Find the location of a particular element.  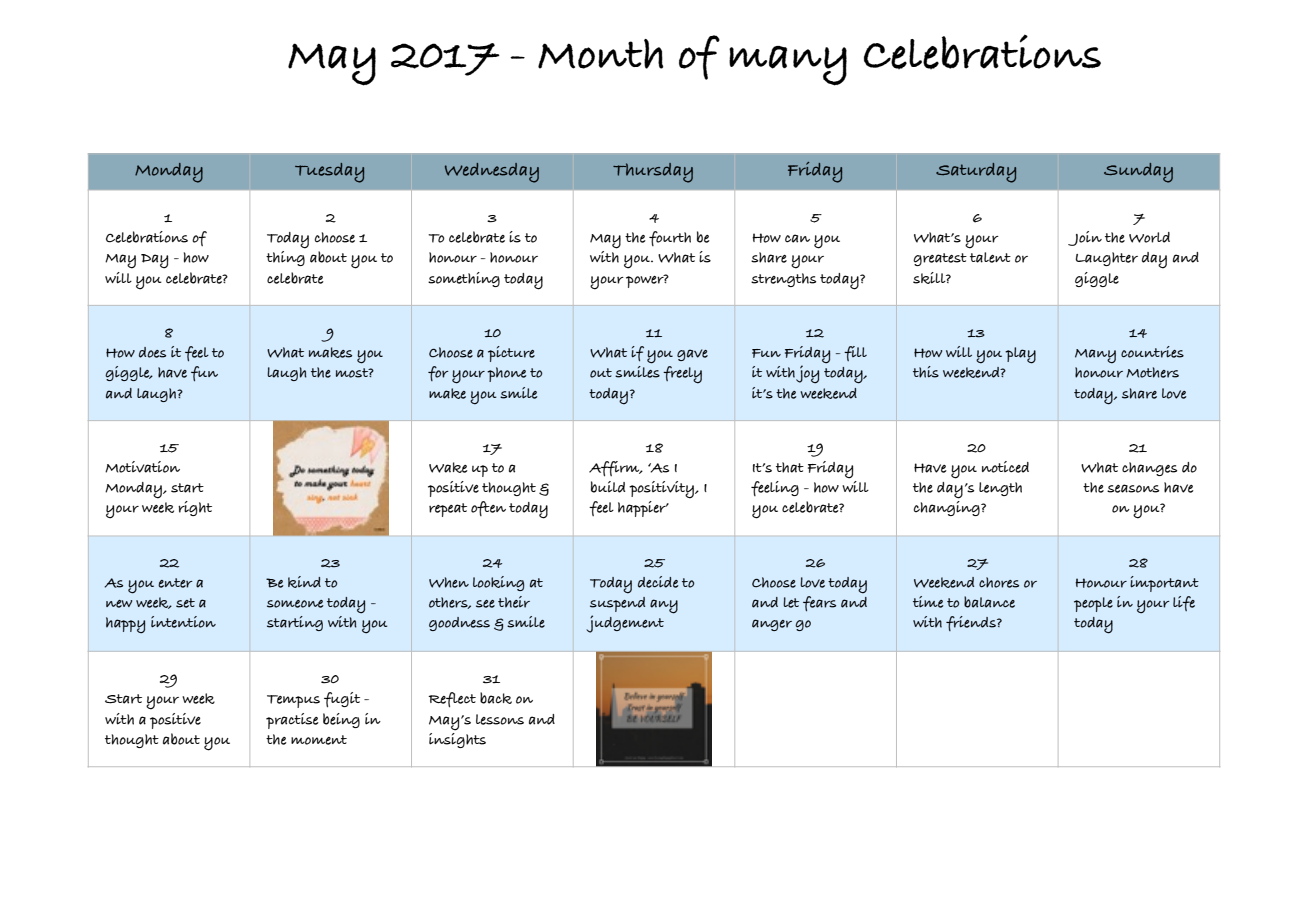

fourth is located at coordinates (670, 238).
